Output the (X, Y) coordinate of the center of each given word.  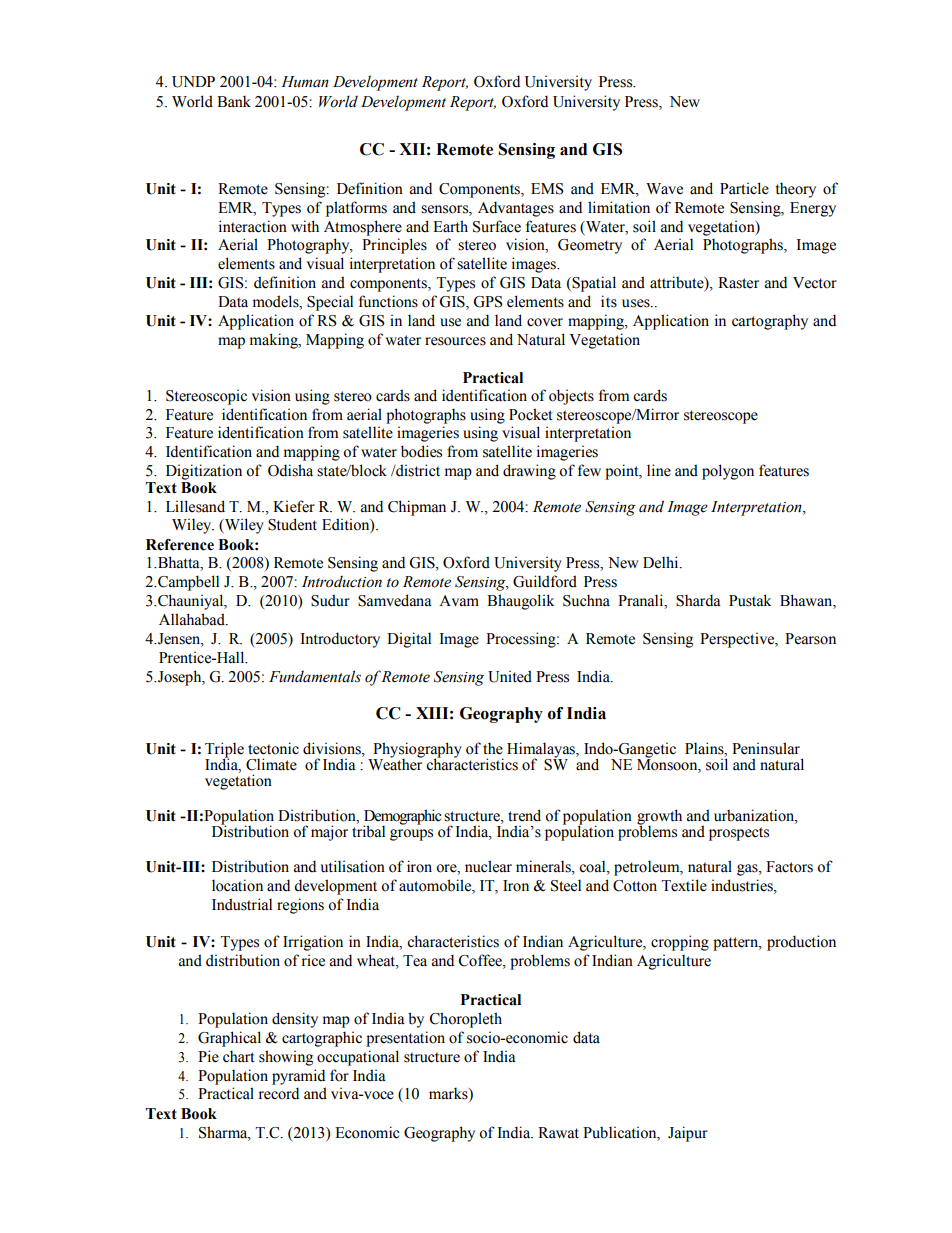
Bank (234, 101)
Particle (744, 188)
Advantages (516, 209)
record (279, 1093)
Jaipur (688, 1134)
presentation (405, 1039)
